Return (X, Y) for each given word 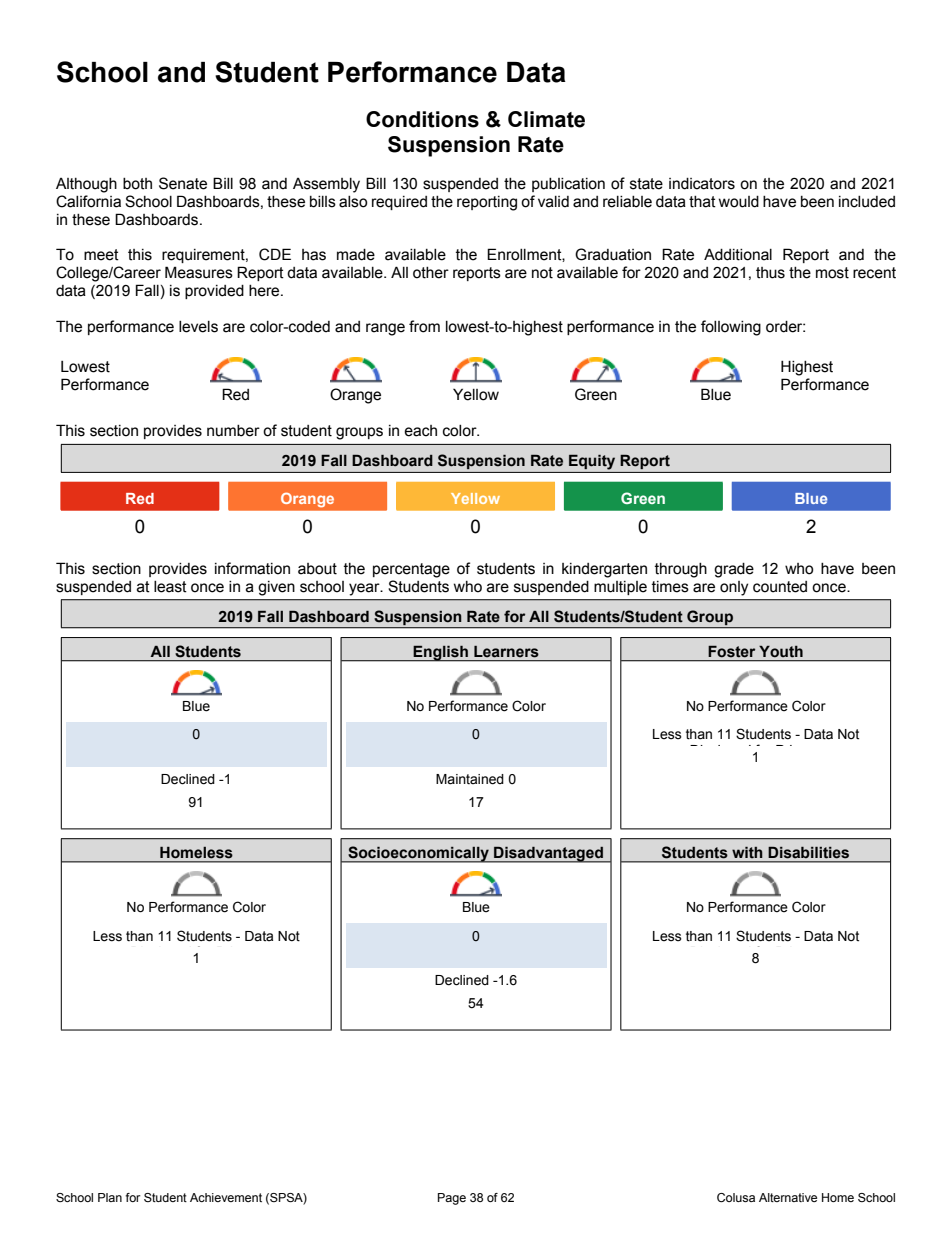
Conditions (422, 119)
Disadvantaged (548, 854)
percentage (411, 570)
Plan (110, 1197)
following (731, 328)
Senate (183, 183)
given (276, 588)
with (747, 852)
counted (780, 587)
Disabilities (809, 852)
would (739, 202)
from (424, 326)
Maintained (470, 779)
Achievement (226, 1197)
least (170, 587)
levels (198, 327)
